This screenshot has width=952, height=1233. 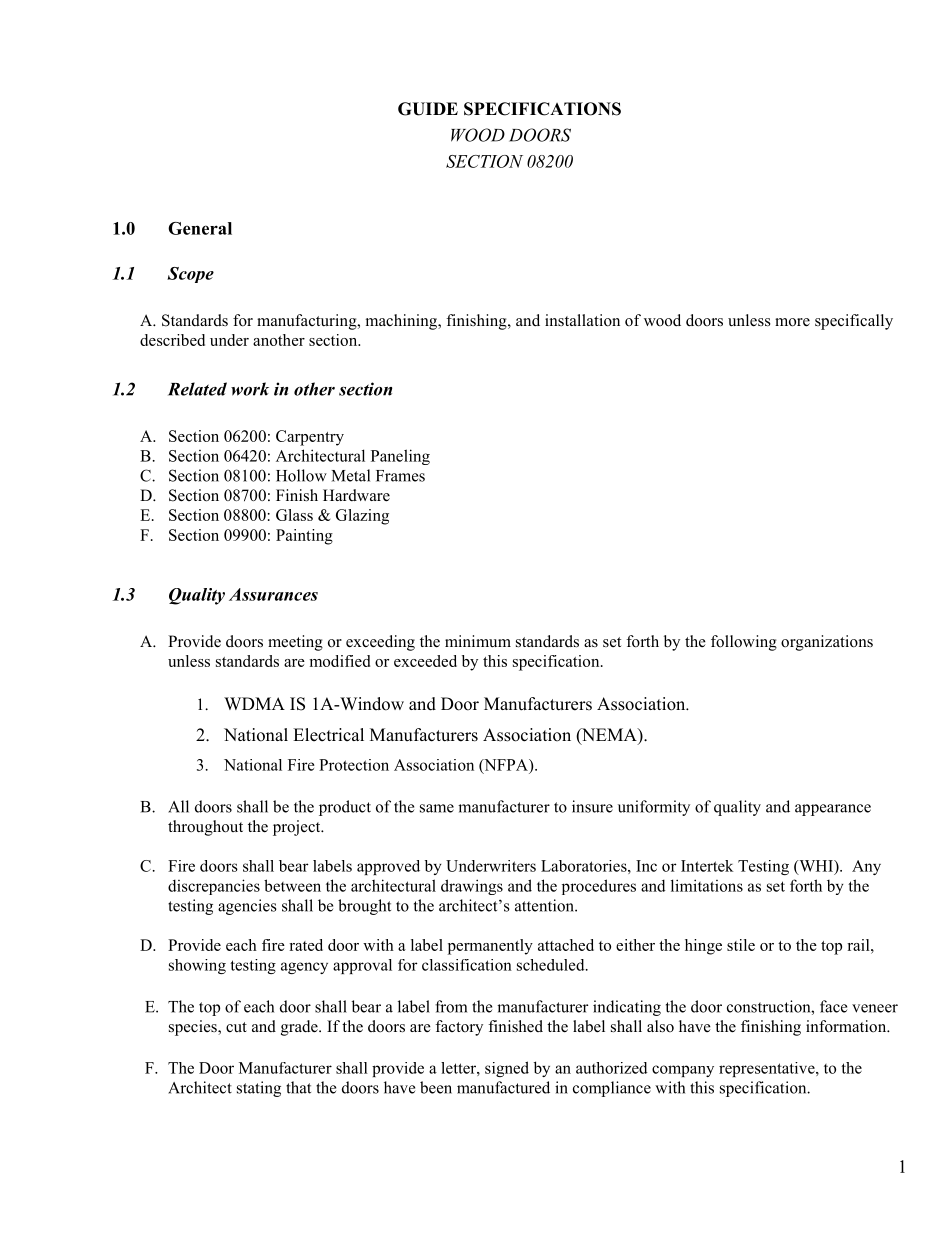 What do you see at coordinates (428, 109) in the screenshot?
I see `GUIDE` at bounding box center [428, 109].
